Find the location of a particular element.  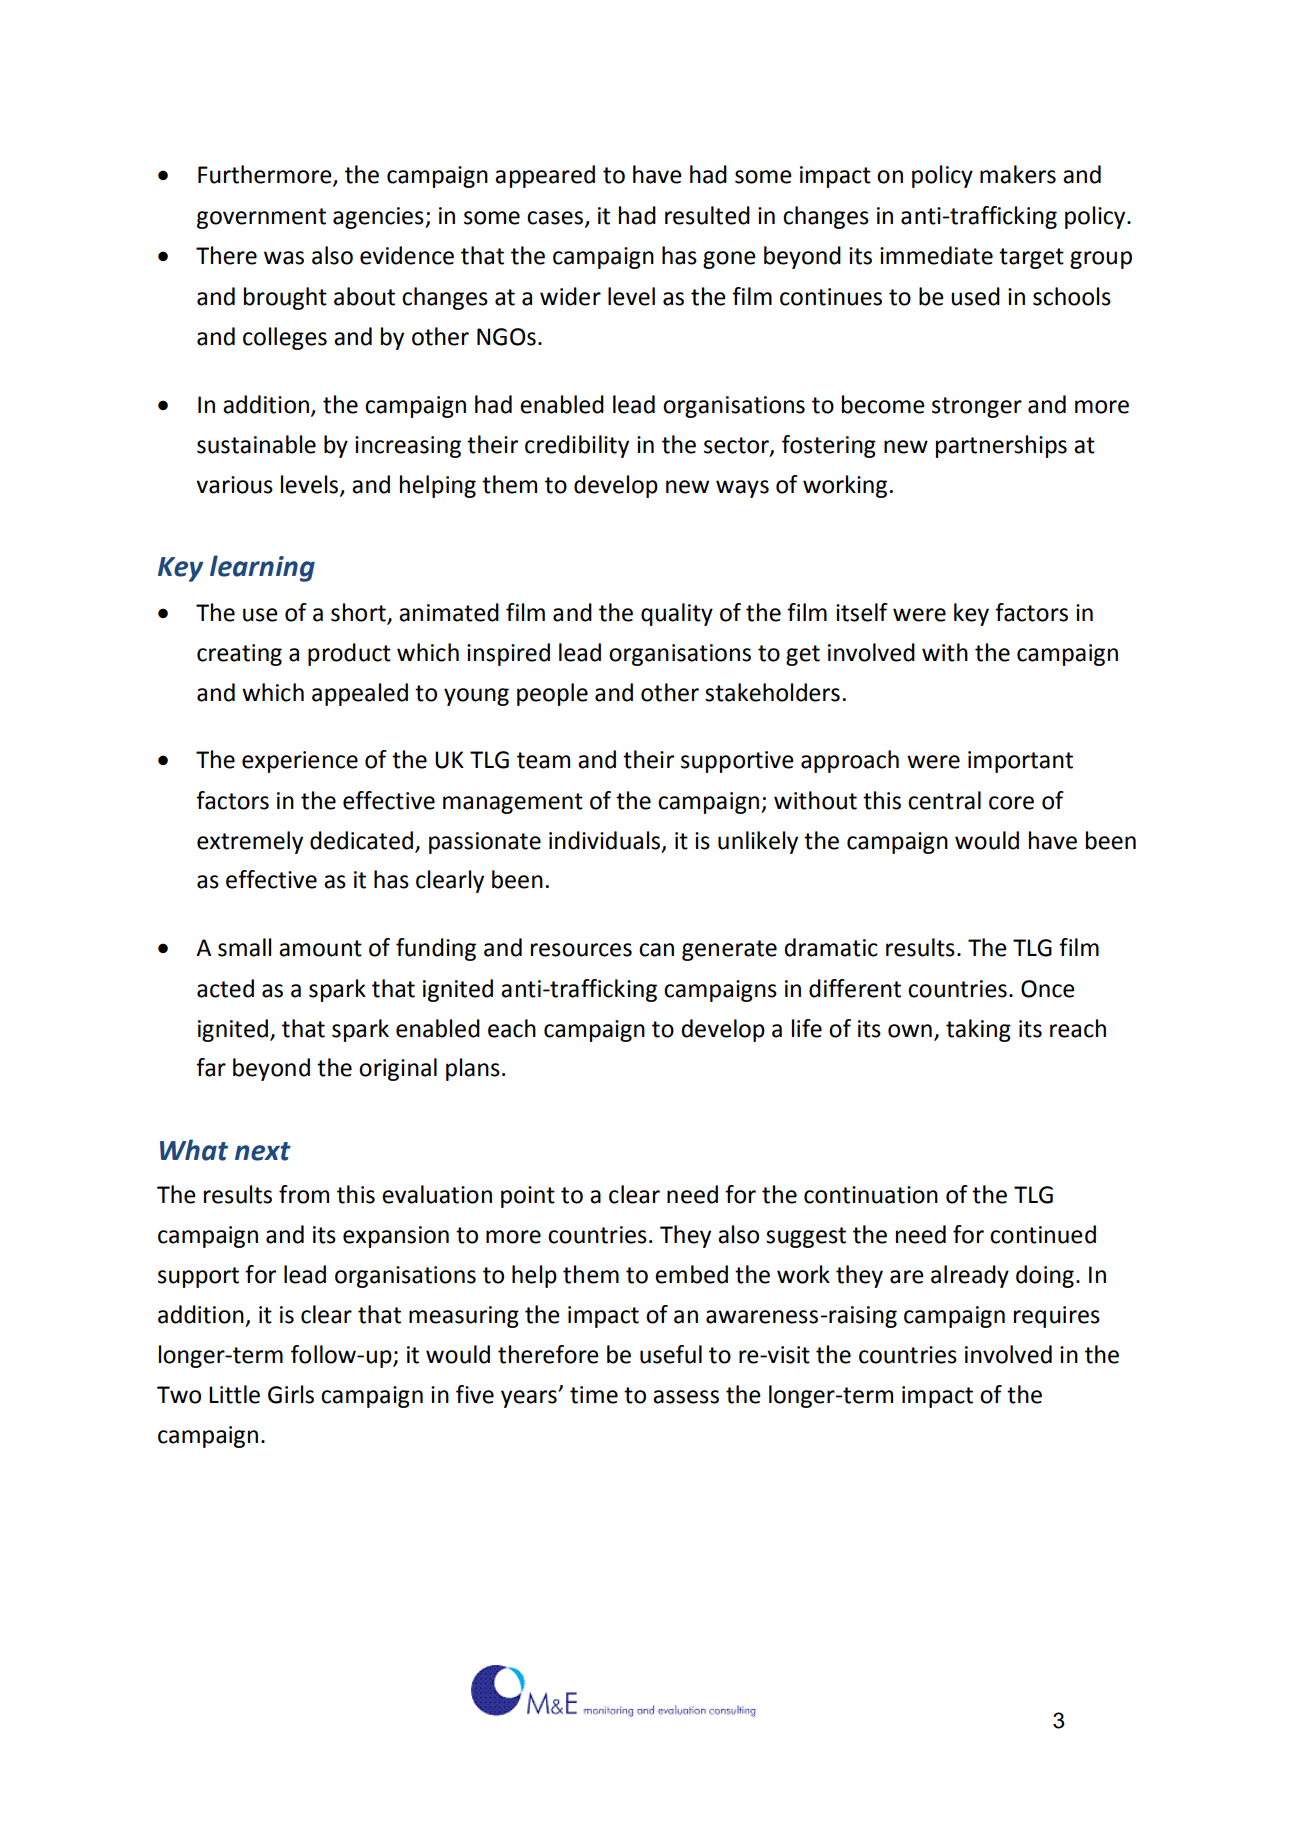

resulted is located at coordinates (707, 215).
